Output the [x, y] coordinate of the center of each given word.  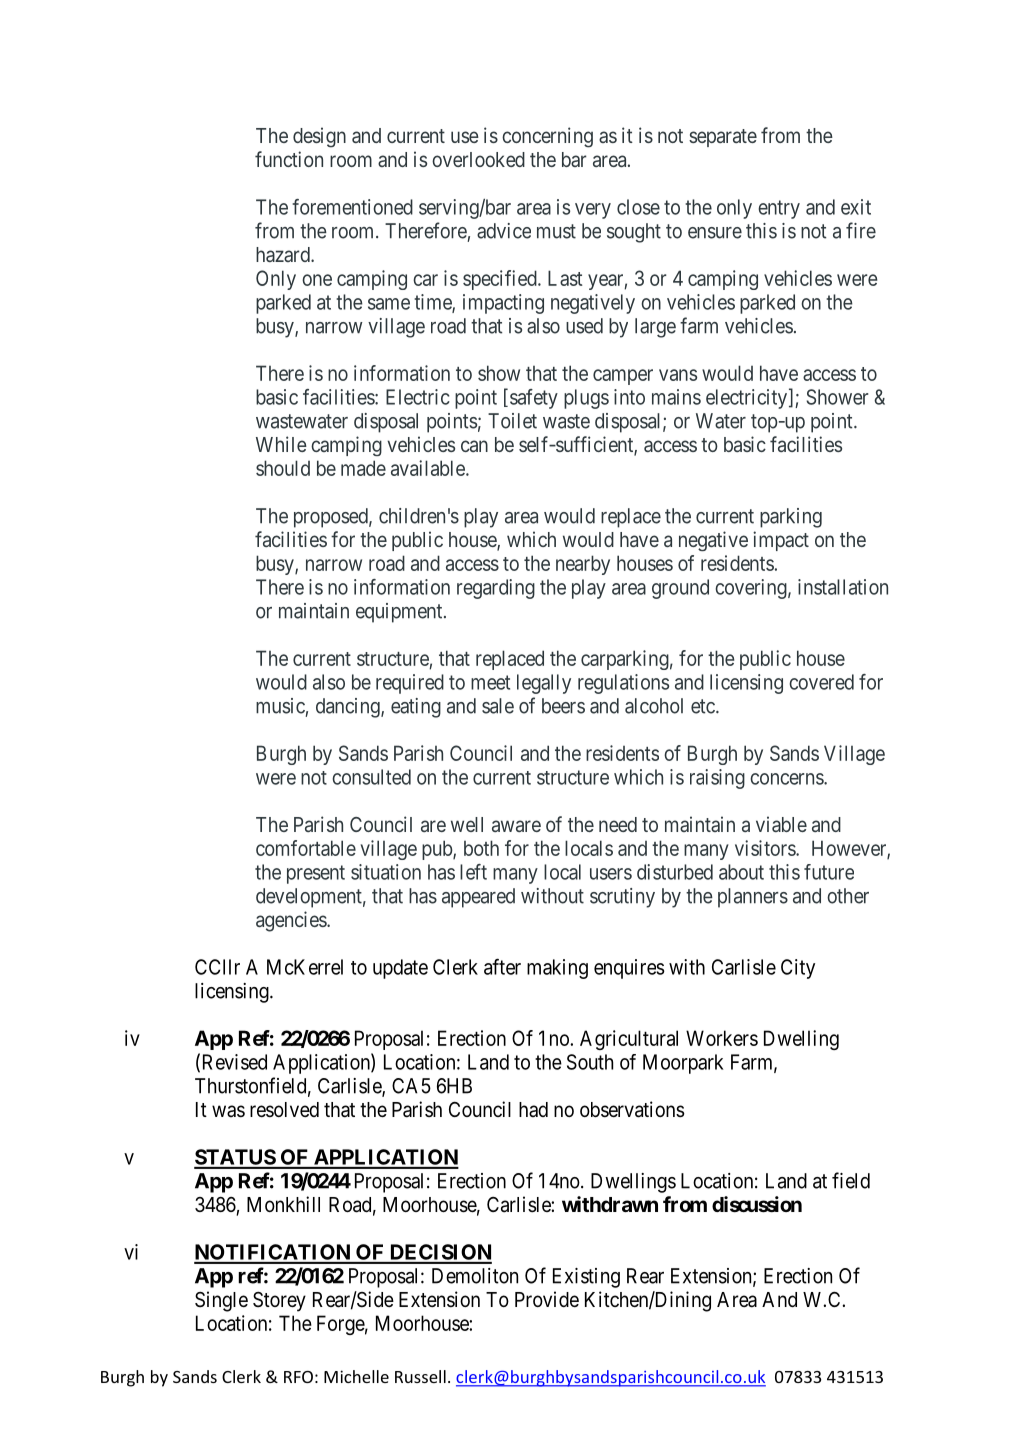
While [281, 444]
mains [676, 397]
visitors [766, 848]
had [533, 1109]
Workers [722, 1038]
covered [821, 682]
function [289, 159]
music [280, 706]
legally [544, 684]
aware [516, 826]
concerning [547, 137]
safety [534, 399]
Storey [279, 1302]
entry [779, 209]
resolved [284, 1109]
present [316, 874]
